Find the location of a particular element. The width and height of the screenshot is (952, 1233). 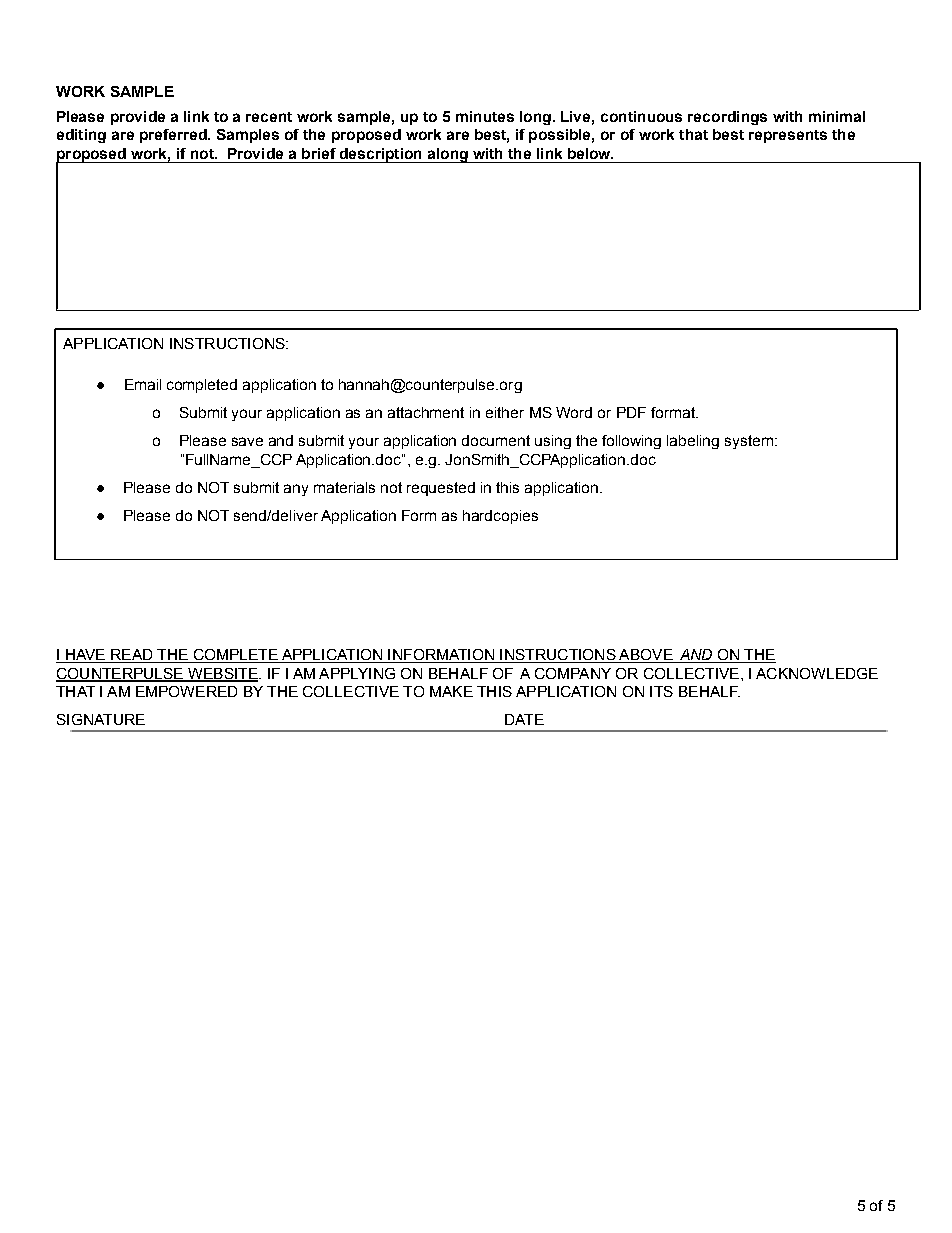

preferred is located at coordinates (174, 136).
